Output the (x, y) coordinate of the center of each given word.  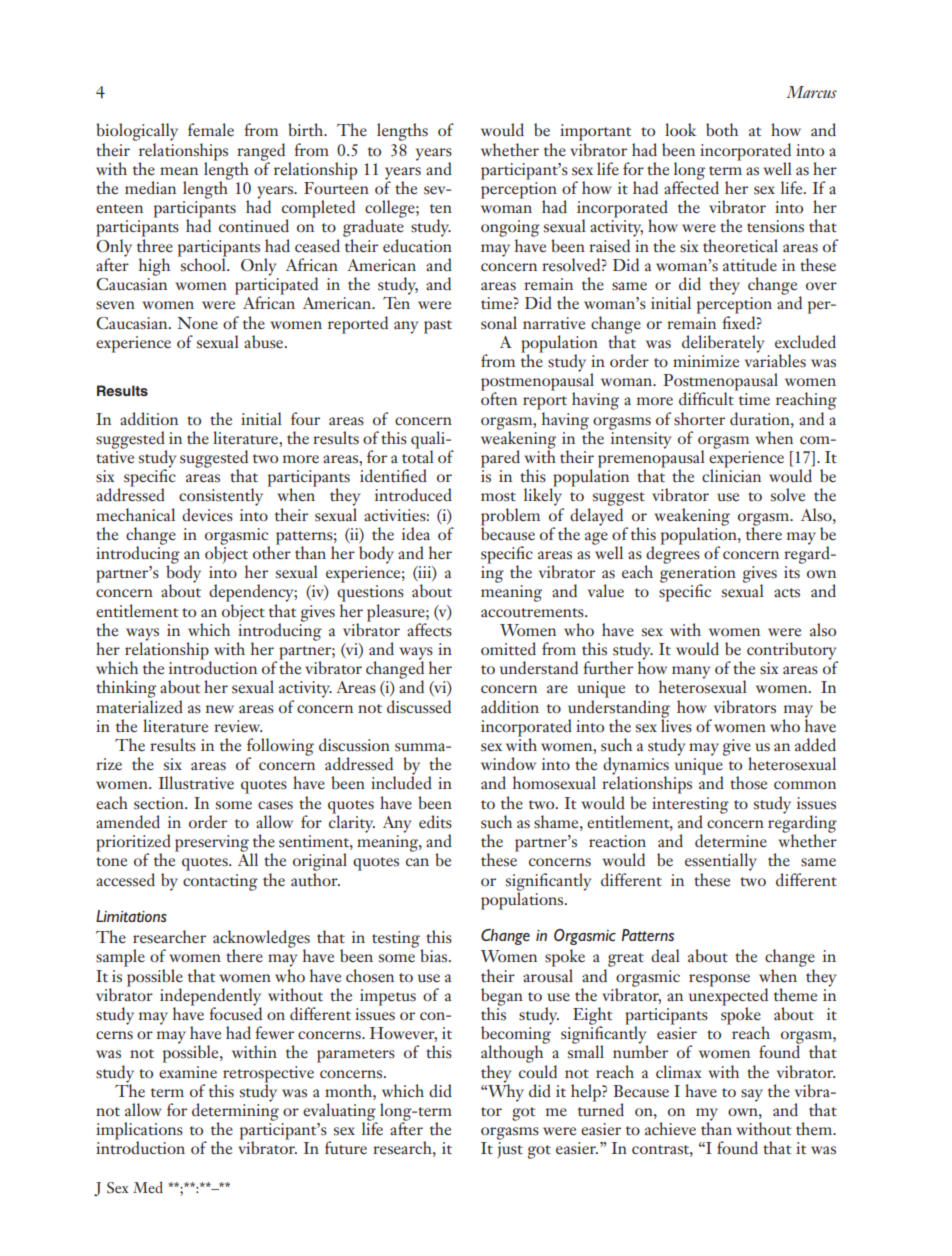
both (722, 130)
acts (787, 593)
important (595, 132)
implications (139, 1132)
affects (429, 630)
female (211, 129)
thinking (126, 689)
